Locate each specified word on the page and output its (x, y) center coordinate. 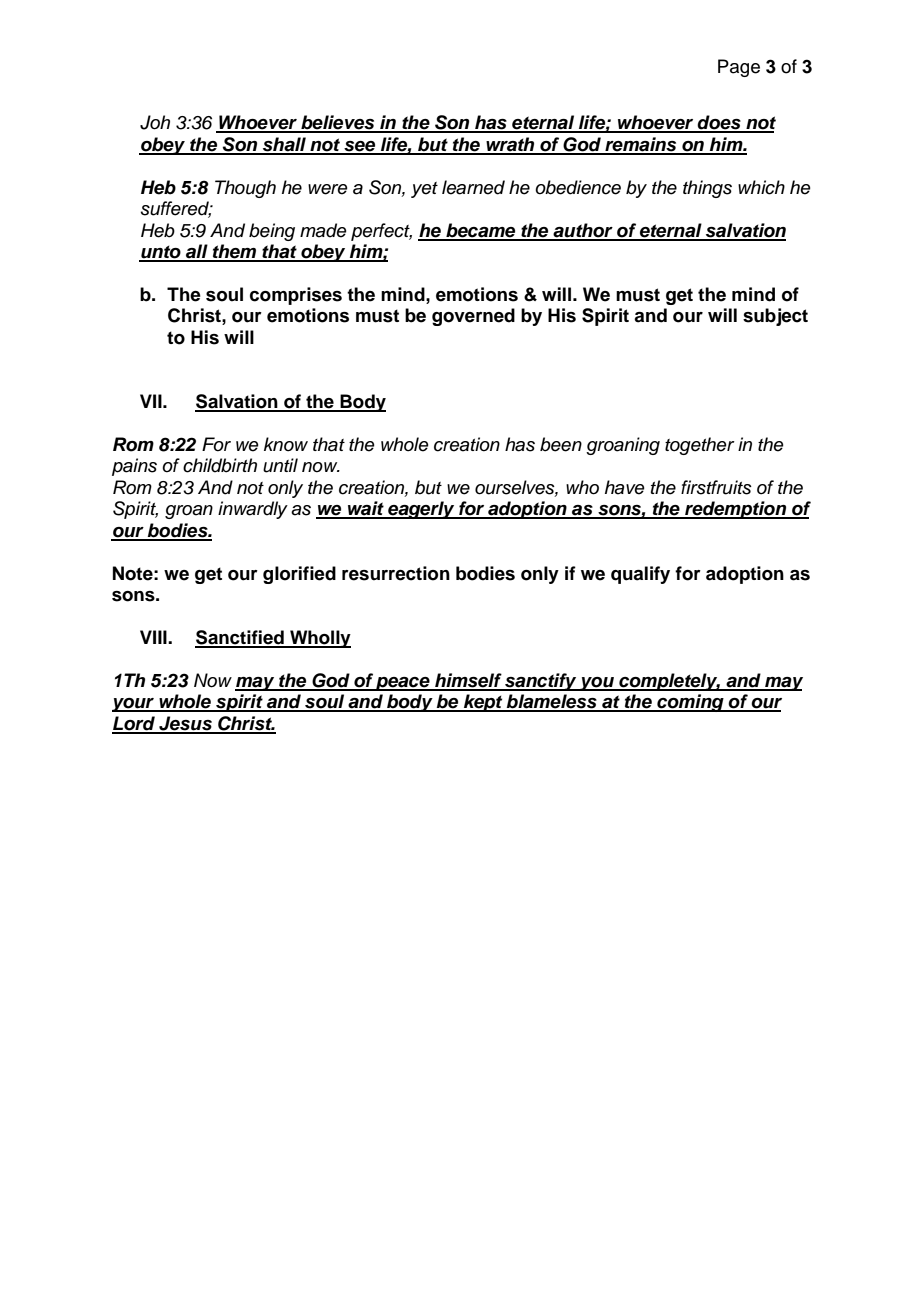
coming (690, 703)
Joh (155, 122)
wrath (510, 145)
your (134, 705)
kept (483, 703)
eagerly (421, 510)
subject (775, 317)
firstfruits (716, 487)
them (235, 252)
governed (473, 317)
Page (739, 68)
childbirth (220, 465)
